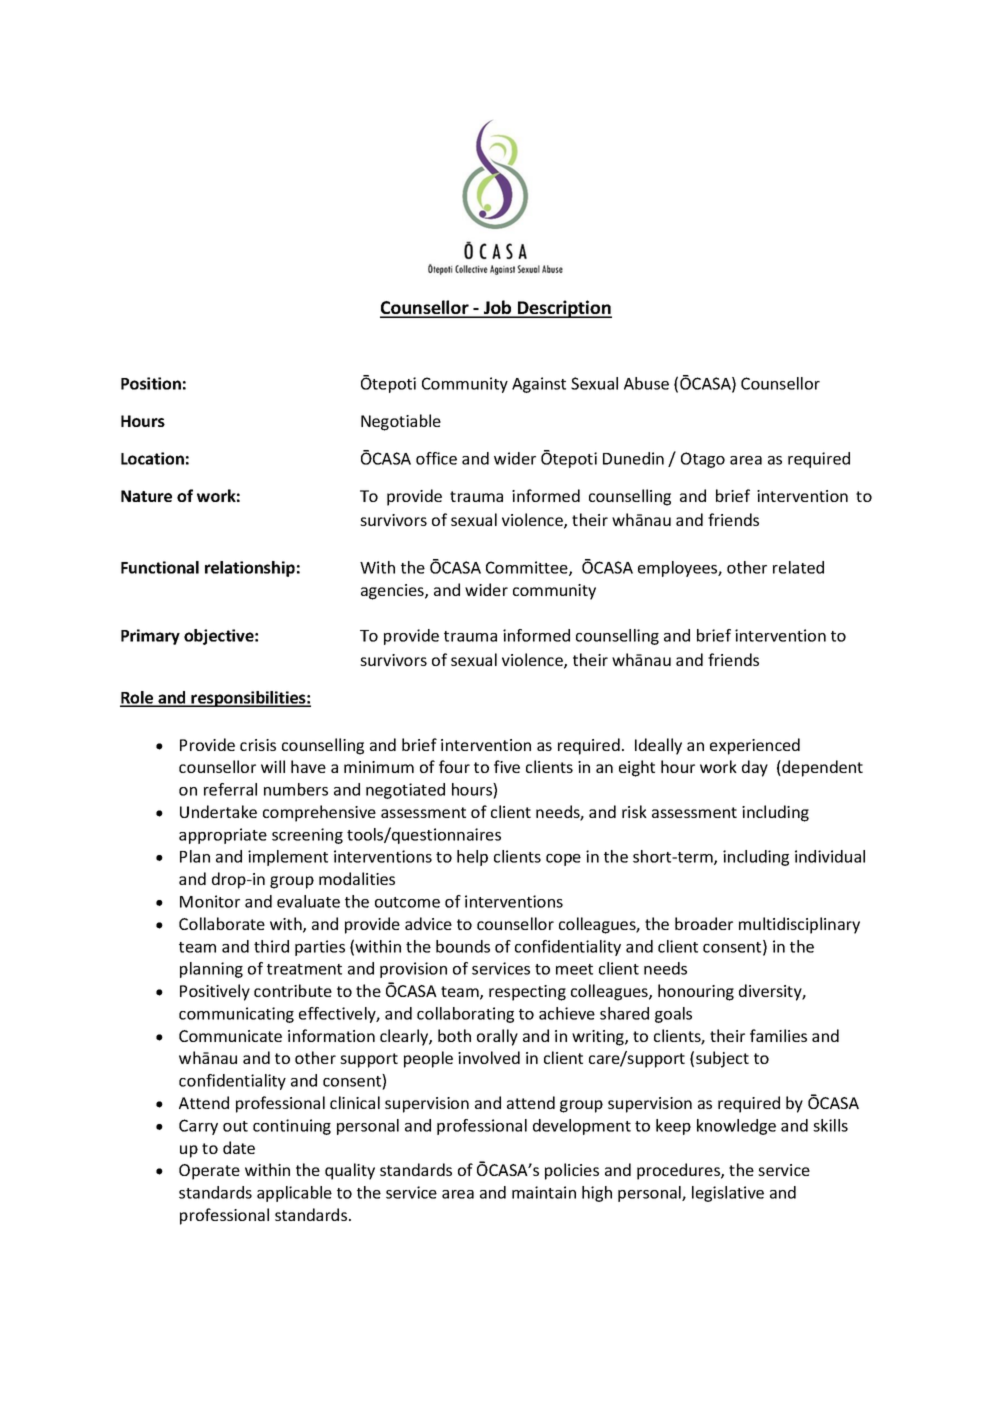 The height and width of the screenshot is (1403, 992). I want to click on bounds, so click(463, 946).
